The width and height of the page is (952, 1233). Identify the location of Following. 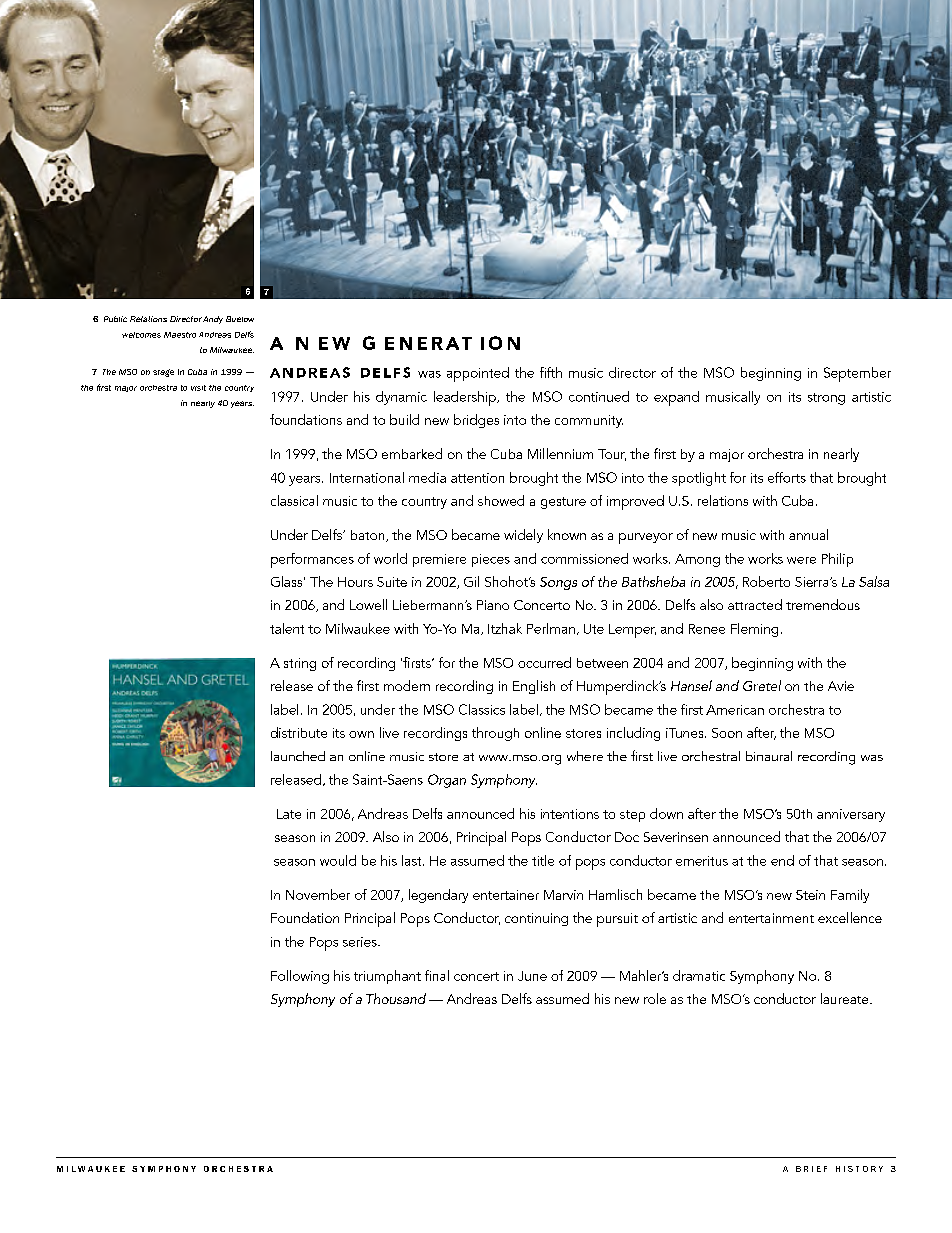
(300, 977).
